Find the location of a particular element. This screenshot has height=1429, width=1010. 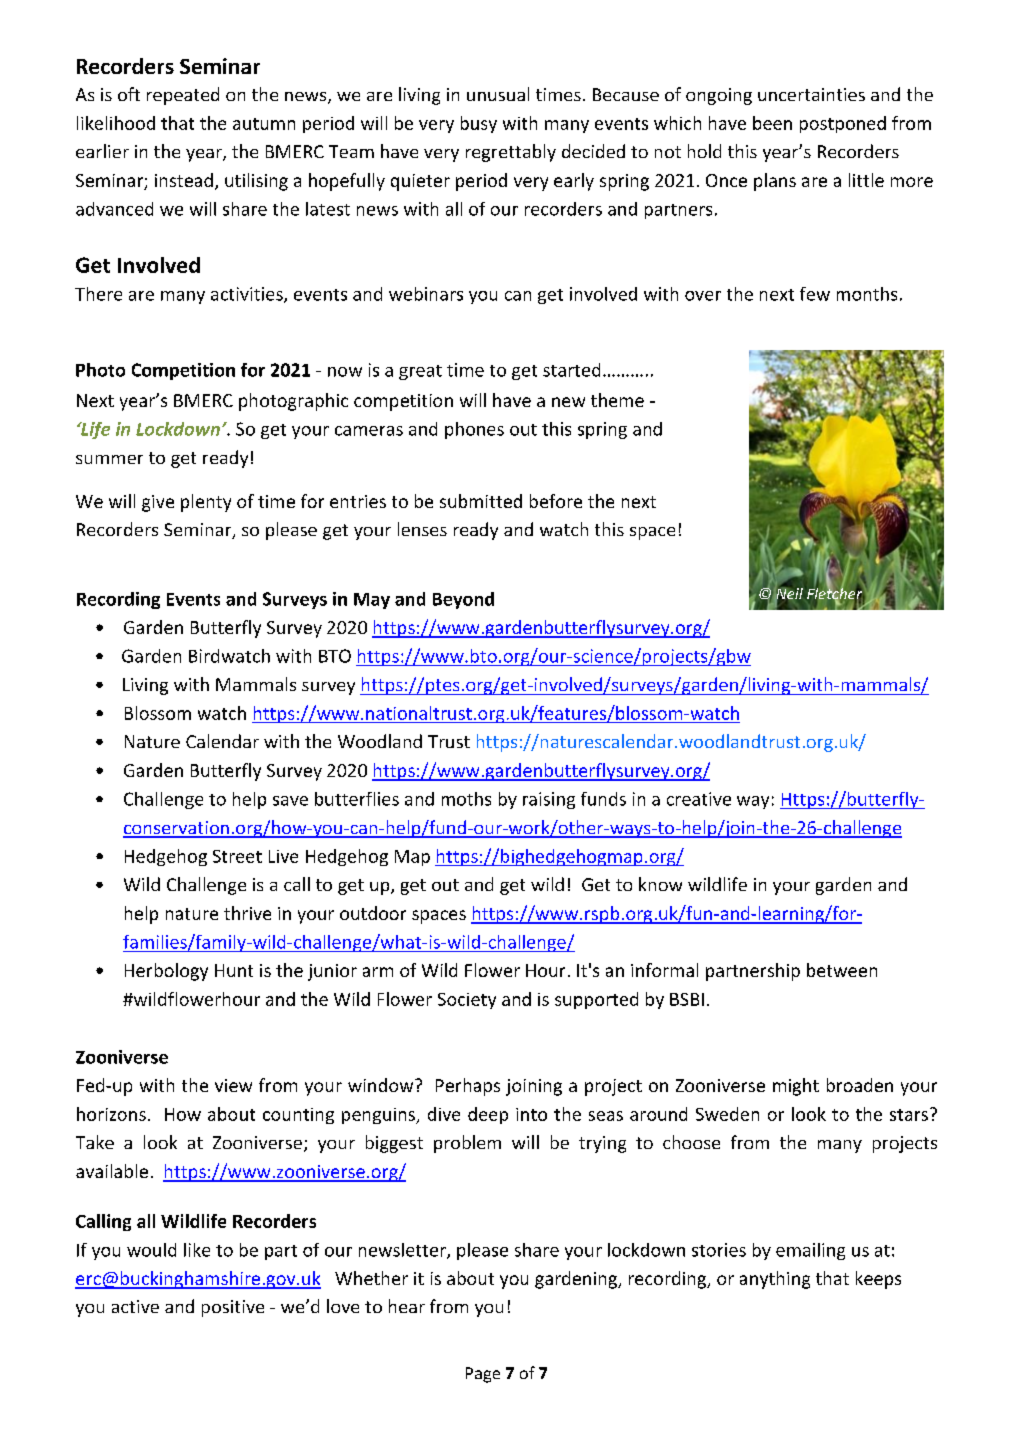

Herbology is located at coordinates (166, 972).
